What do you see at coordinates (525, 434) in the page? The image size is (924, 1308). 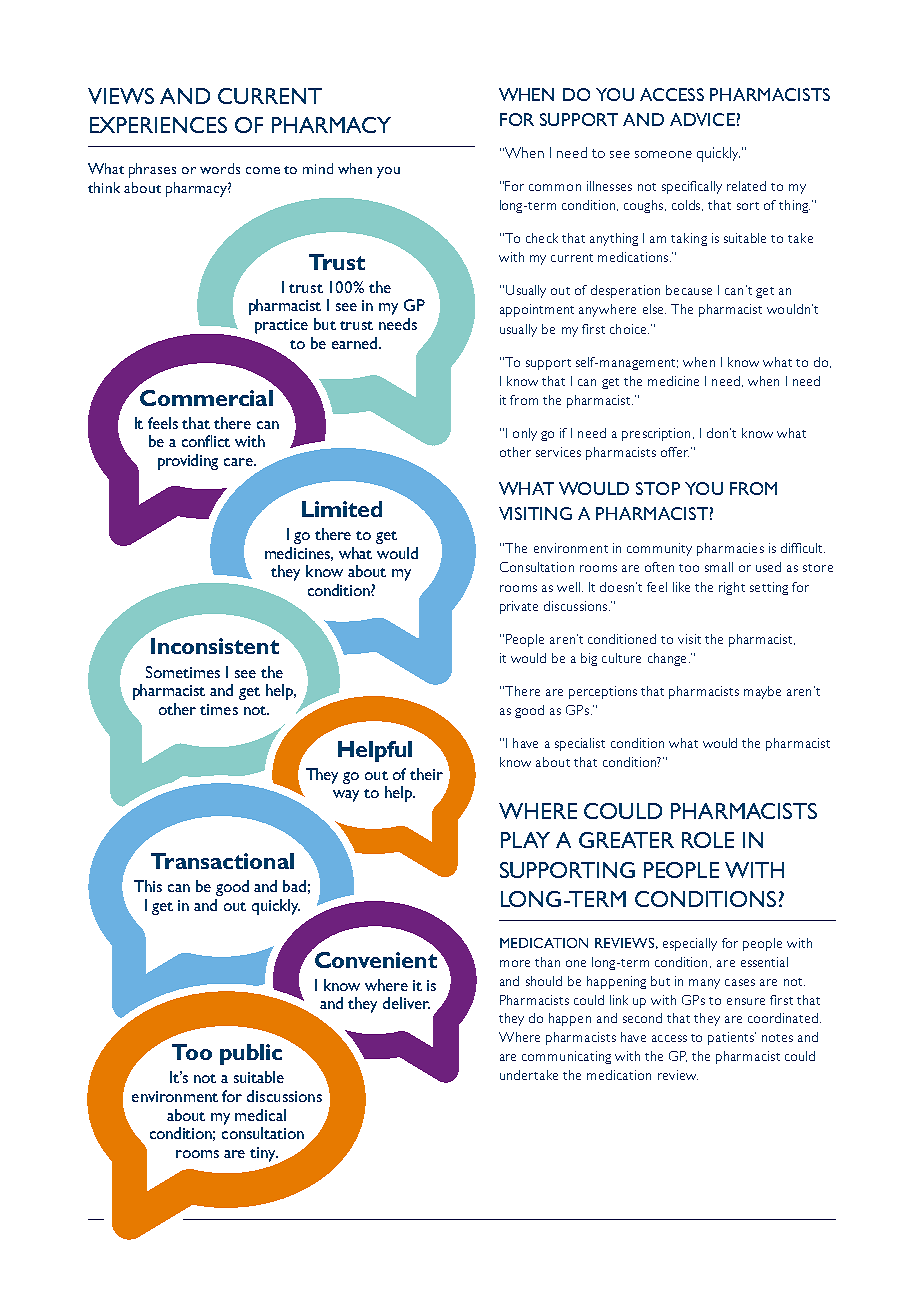 I see `only` at bounding box center [525, 434].
